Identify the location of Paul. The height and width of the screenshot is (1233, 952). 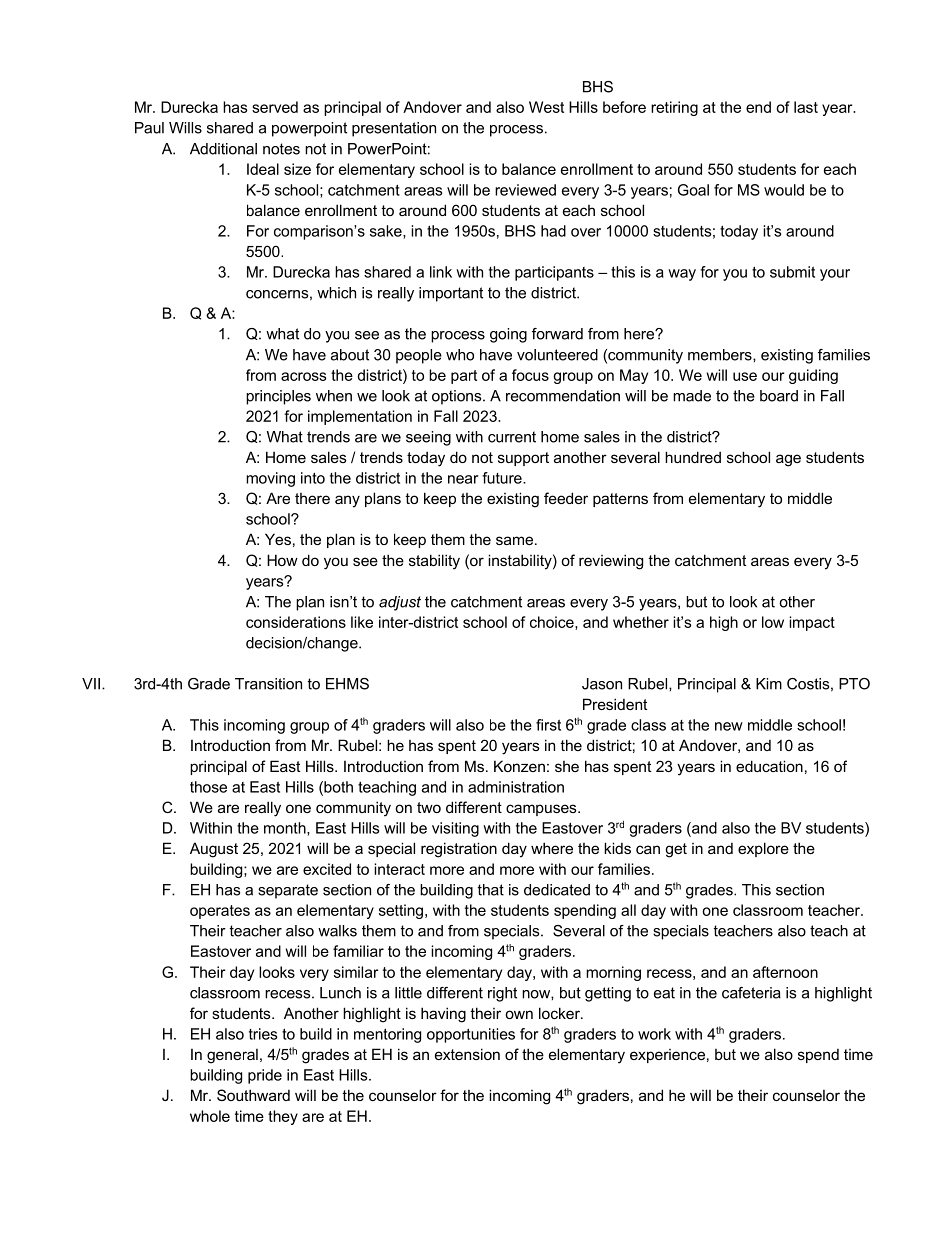
(149, 128).
